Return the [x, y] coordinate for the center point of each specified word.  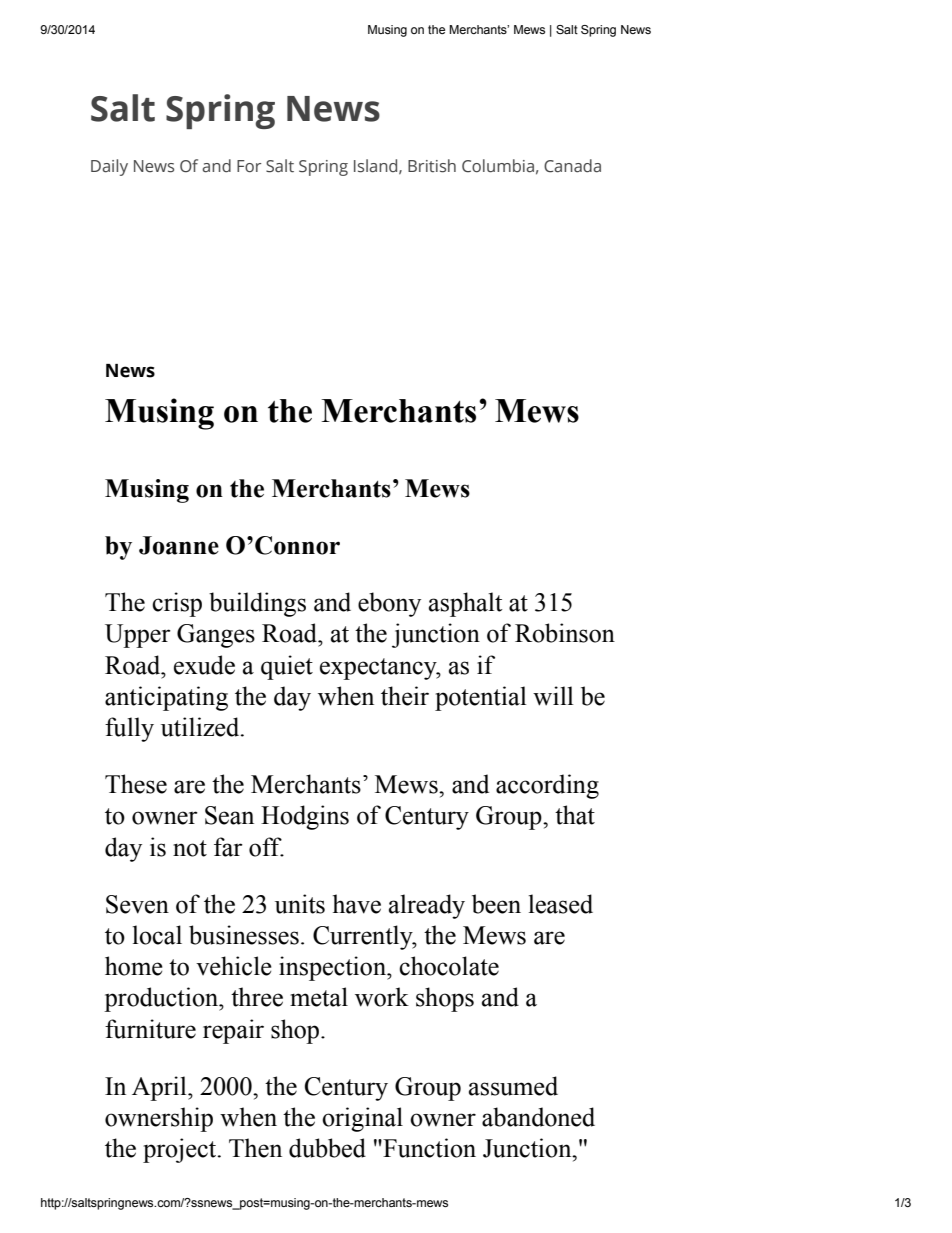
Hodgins [305, 817]
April [160, 1088]
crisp [177, 604]
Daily [109, 167]
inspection [333, 968]
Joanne [179, 545]
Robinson [565, 633]
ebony [389, 604]
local [157, 935]
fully [129, 729]
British [432, 166]
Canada [572, 166]
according [547, 786]
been [496, 904]
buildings [257, 604]
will [553, 696]
